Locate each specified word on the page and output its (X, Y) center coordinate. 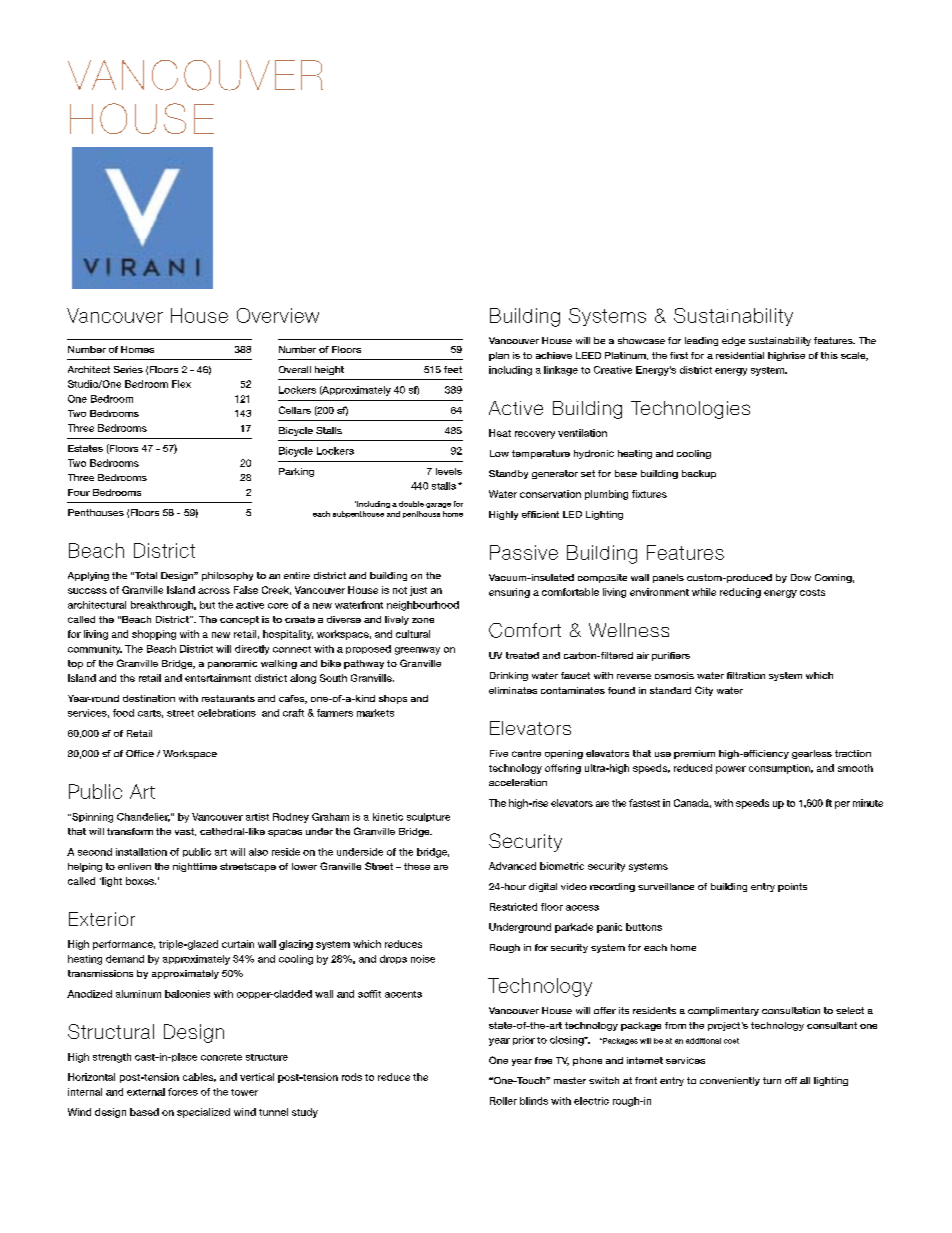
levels (449, 471)
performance (124, 945)
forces (183, 1092)
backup (699, 474)
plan (499, 356)
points (792, 887)
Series (128, 369)
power (731, 770)
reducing (740, 593)
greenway (417, 651)
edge (733, 341)
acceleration (518, 782)
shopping (154, 635)
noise (423, 959)
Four (79, 492)
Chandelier (143, 817)
